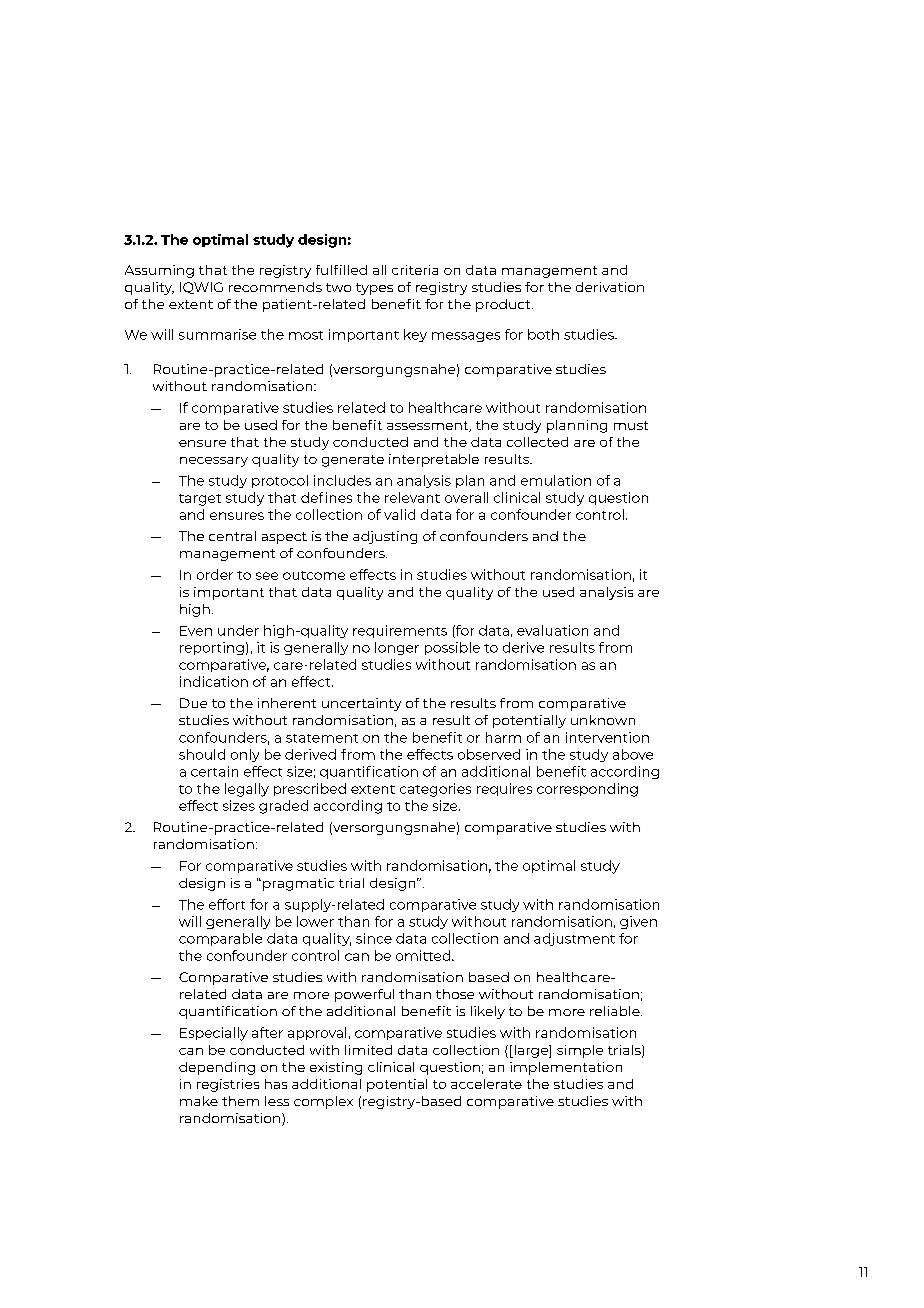 Image resolution: width=924 pixels, height=1308 pixels. I want to click on implementation, so click(566, 1068).
